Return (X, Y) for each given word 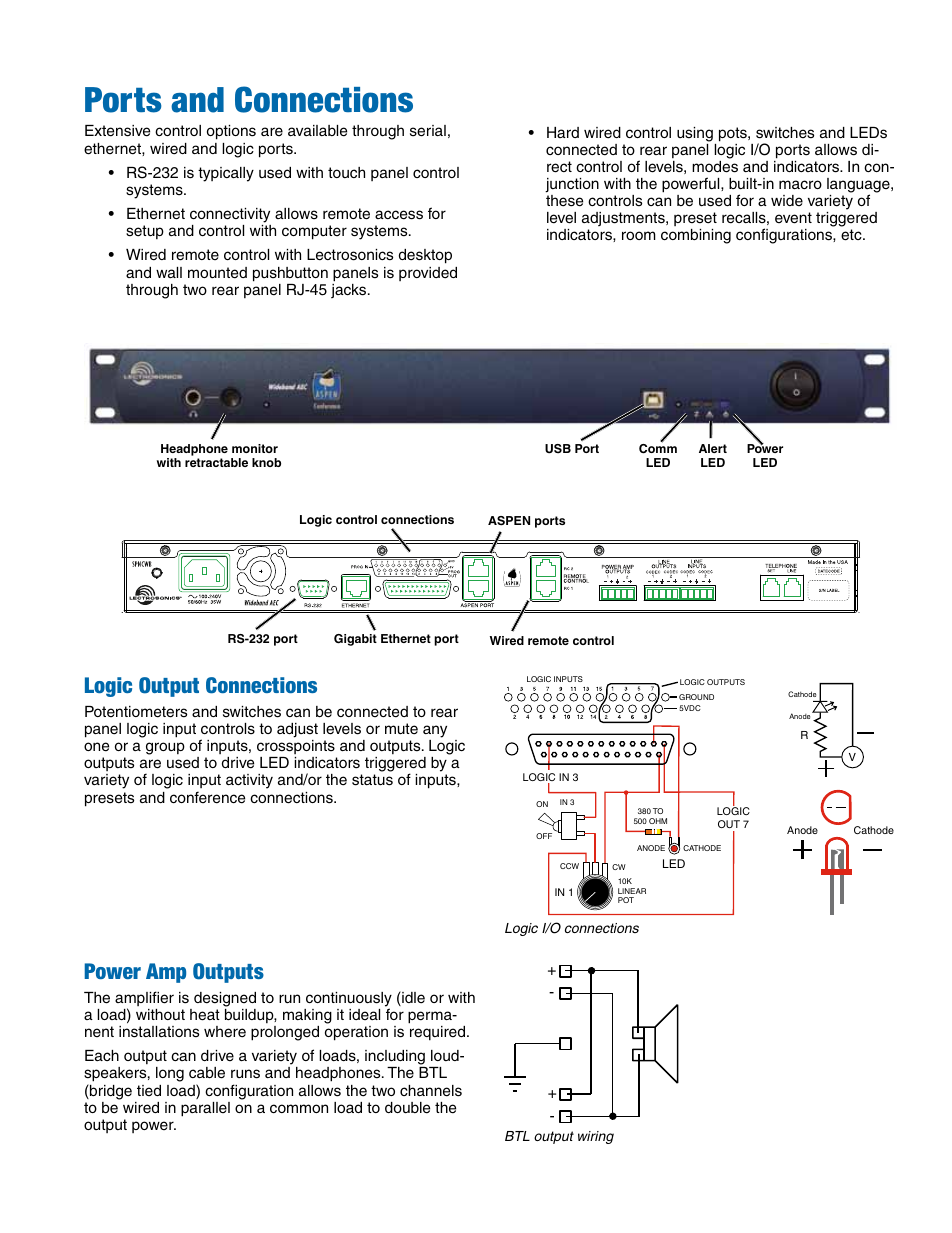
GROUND (696, 697)
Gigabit (355, 640)
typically (226, 174)
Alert (713, 448)
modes (715, 167)
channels (431, 1091)
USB (558, 449)
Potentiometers (136, 712)
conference (207, 797)
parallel (205, 1109)
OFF (544, 836)
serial (428, 131)
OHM (658, 821)
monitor (255, 448)
